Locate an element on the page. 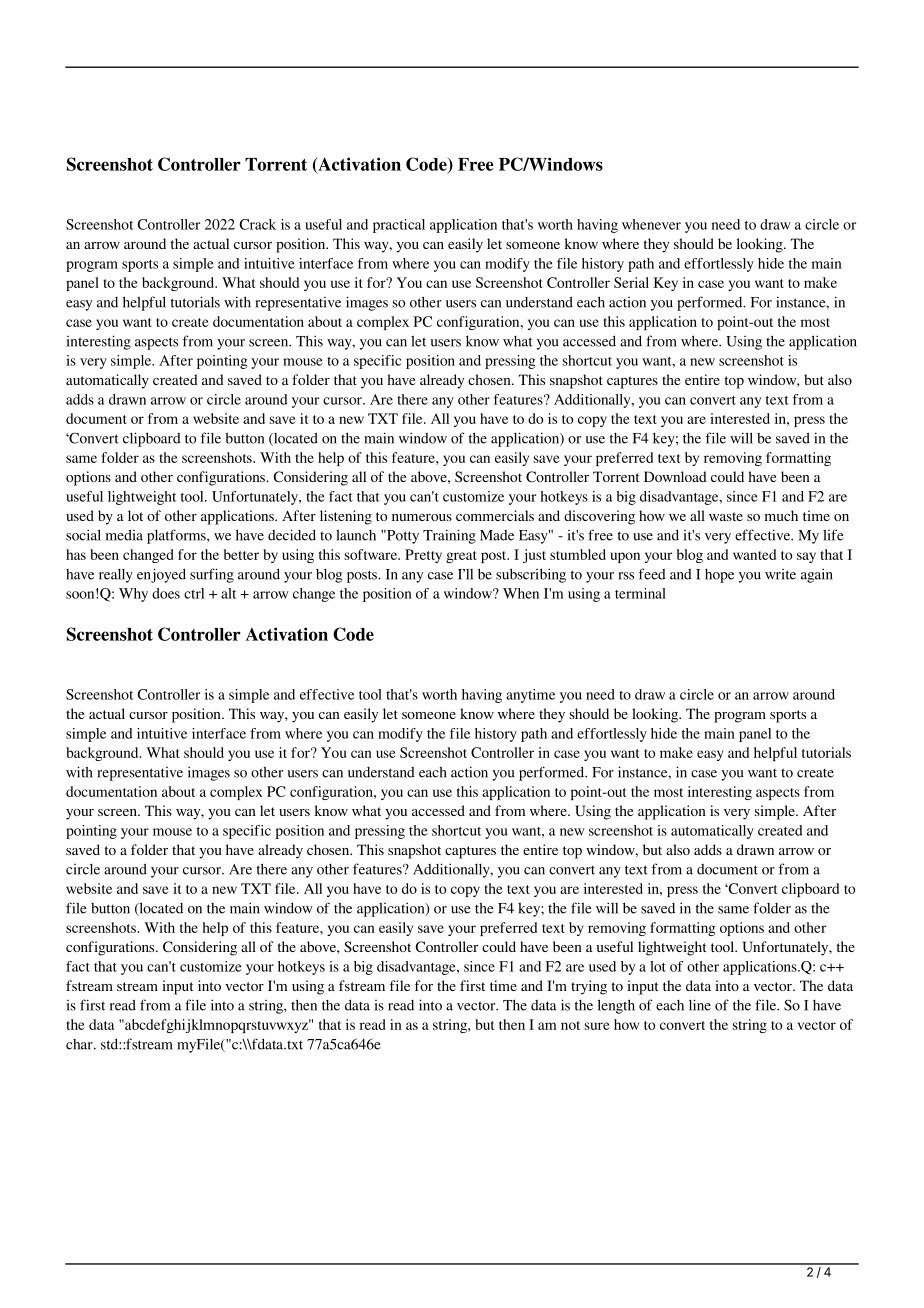 This document has height=1308, width=924. Crack is located at coordinates (258, 224).
